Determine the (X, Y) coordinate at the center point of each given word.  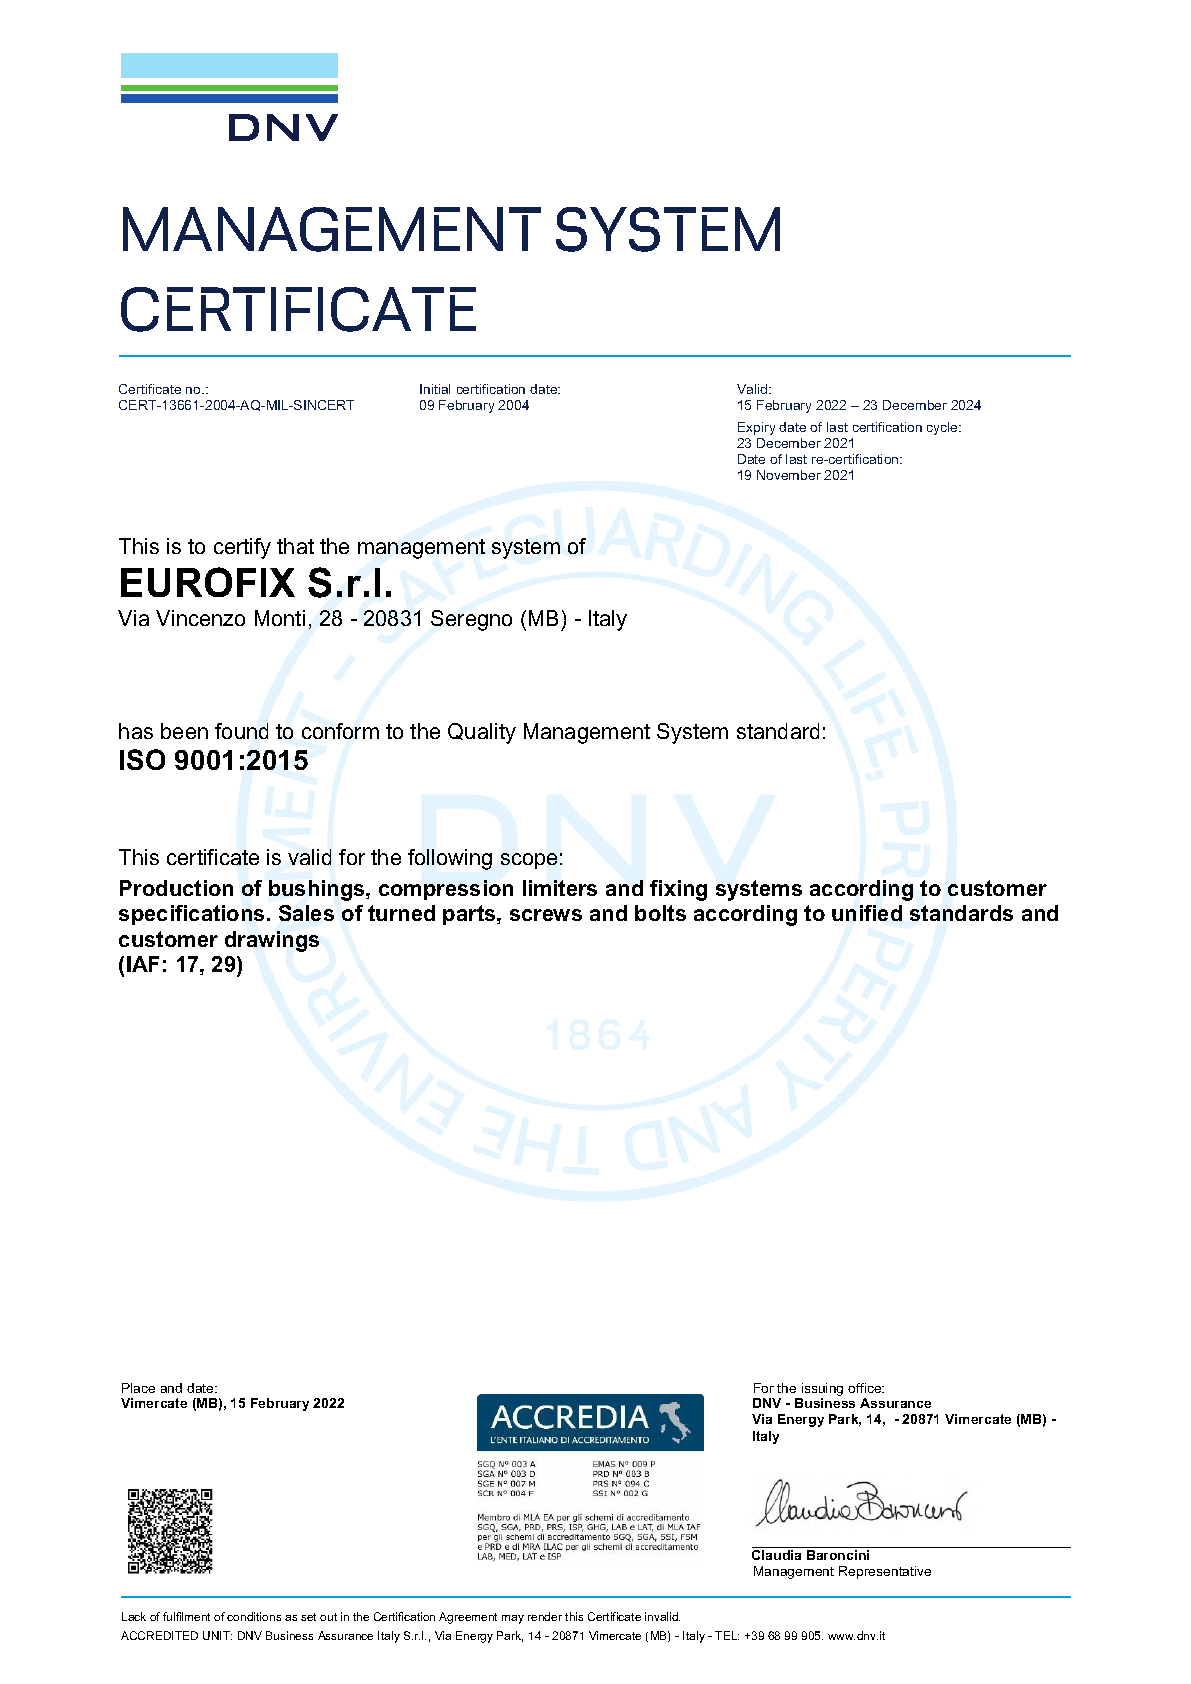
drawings (272, 941)
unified (867, 913)
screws (546, 915)
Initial (435, 389)
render (545, 1616)
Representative (885, 1572)
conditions (254, 1616)
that (295, 546)
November (789, 475)
